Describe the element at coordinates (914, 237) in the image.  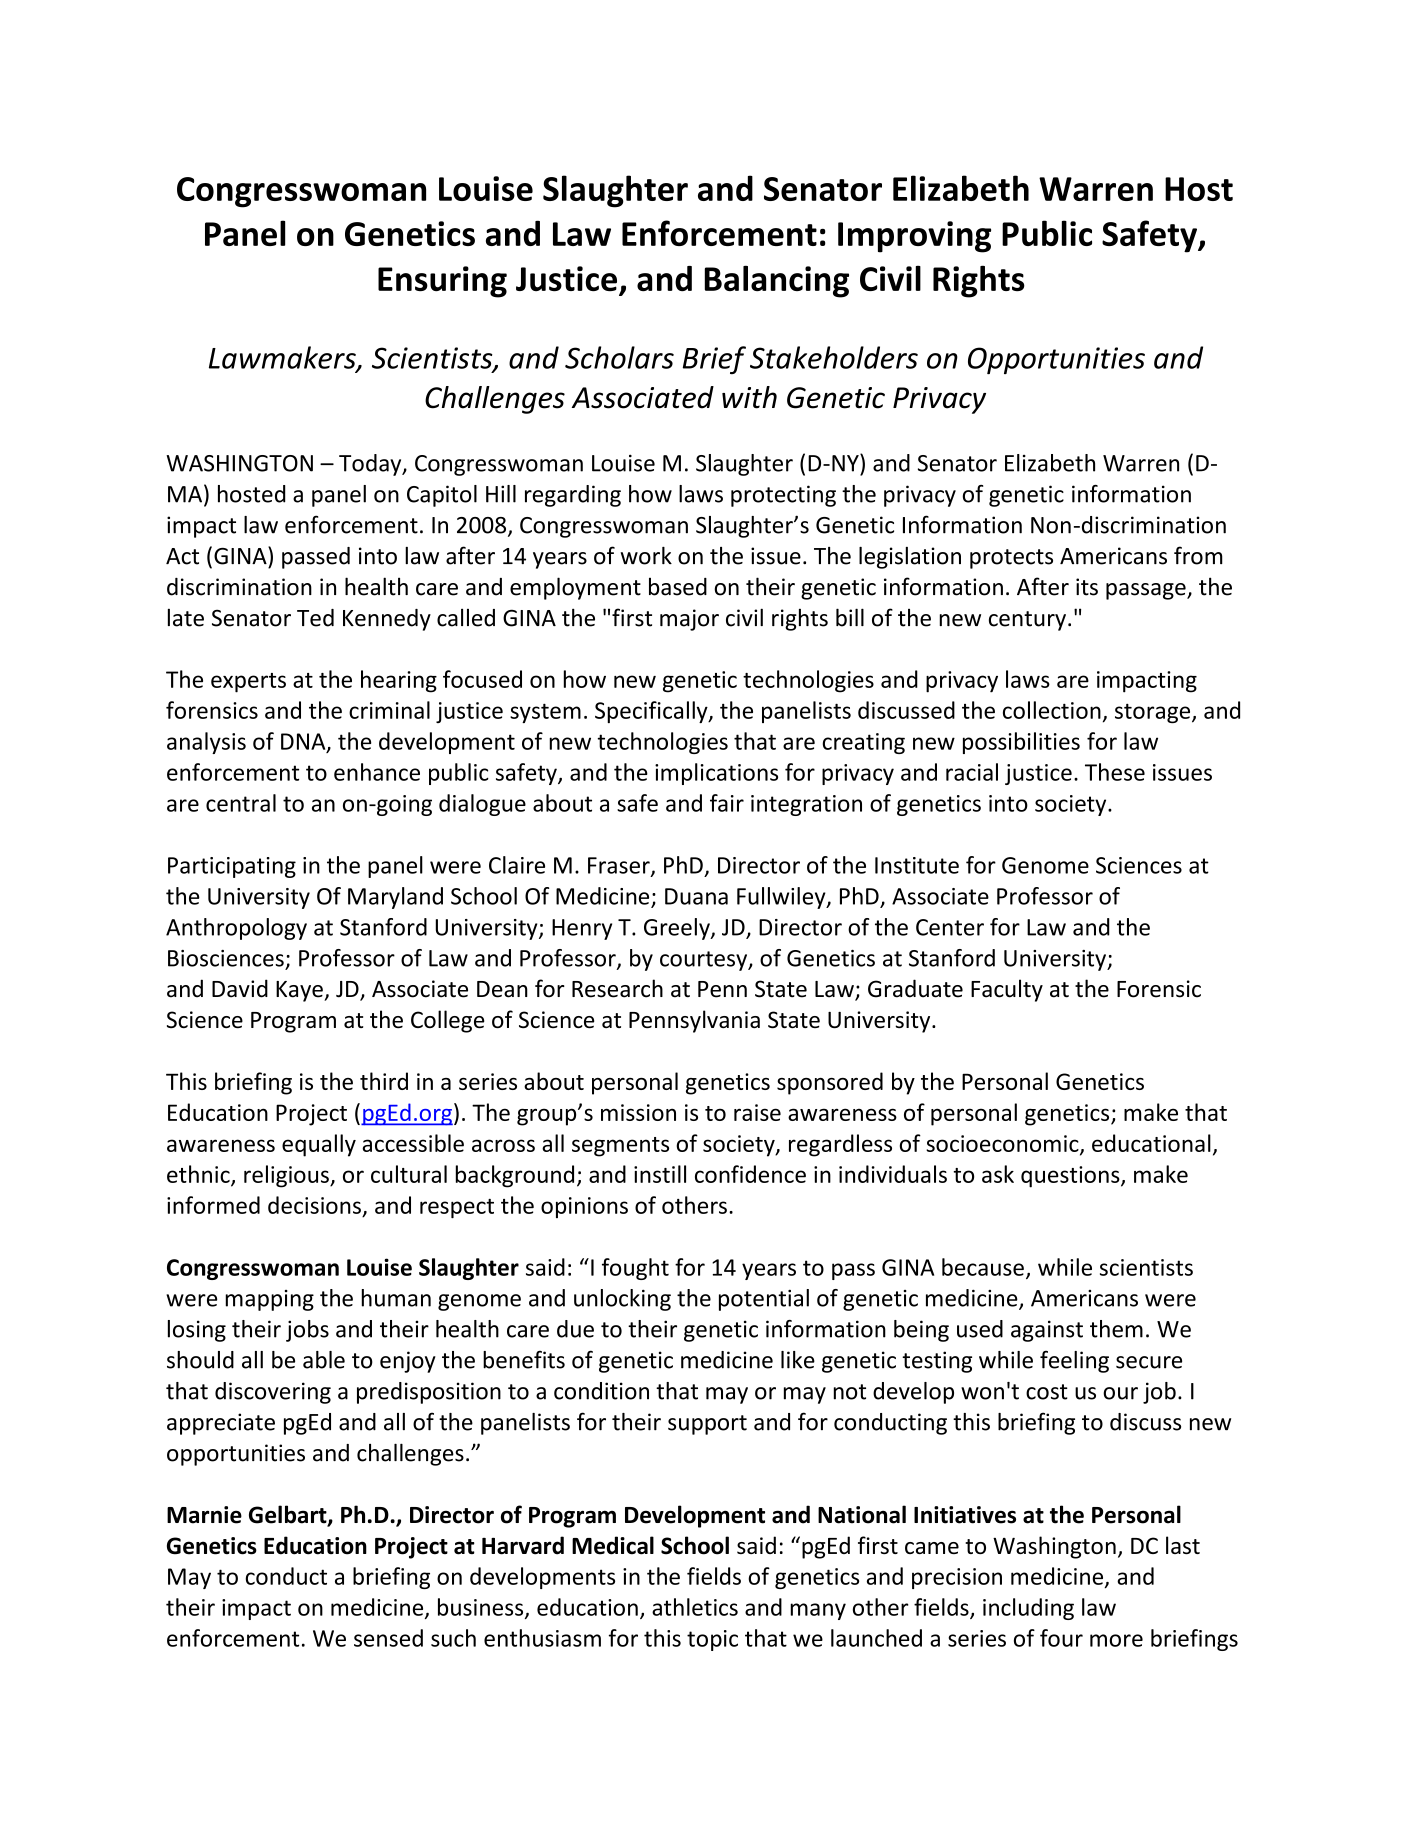
I see `Improving` at that location.
